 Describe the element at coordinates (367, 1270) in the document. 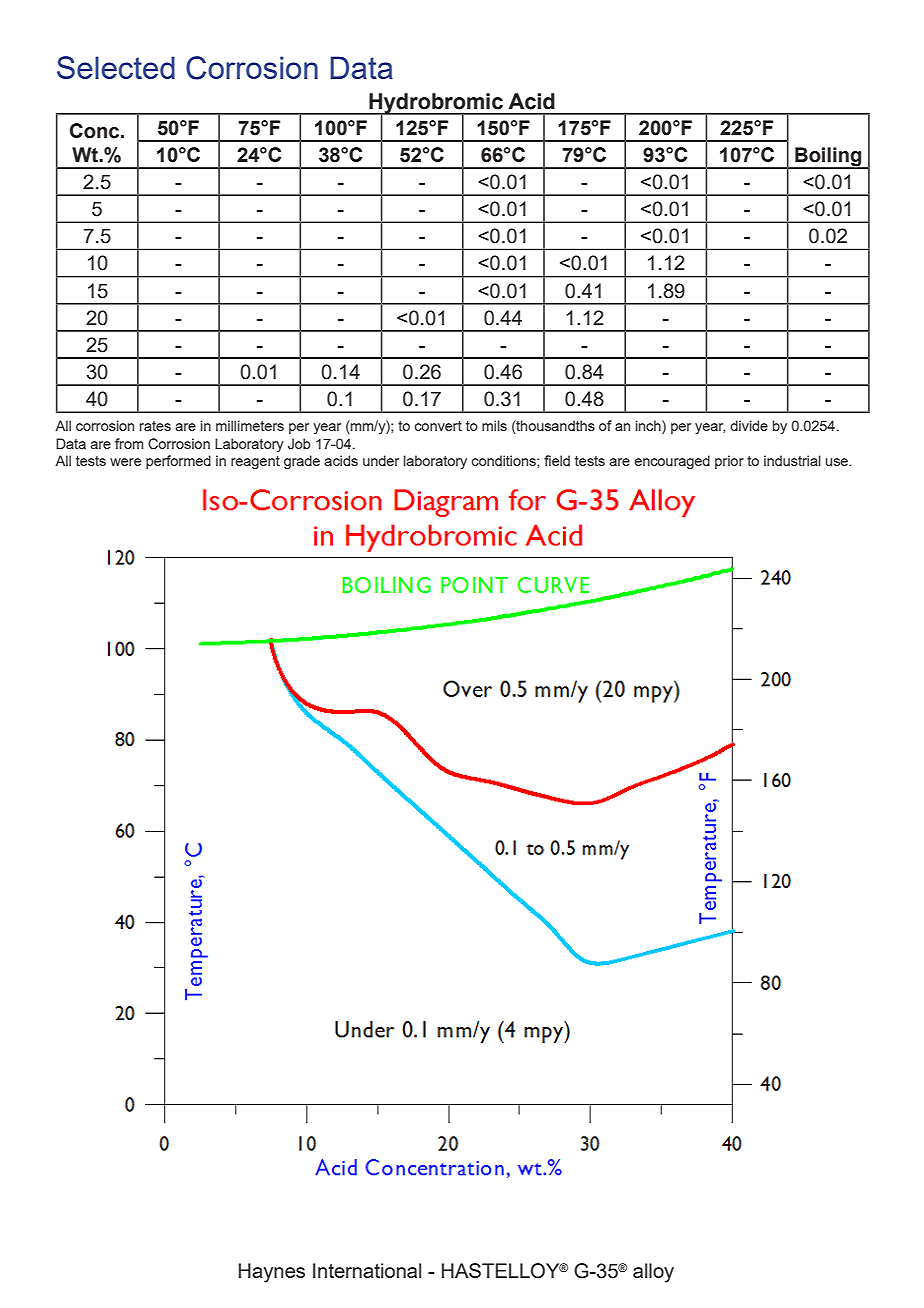

I see `International` at that location.
